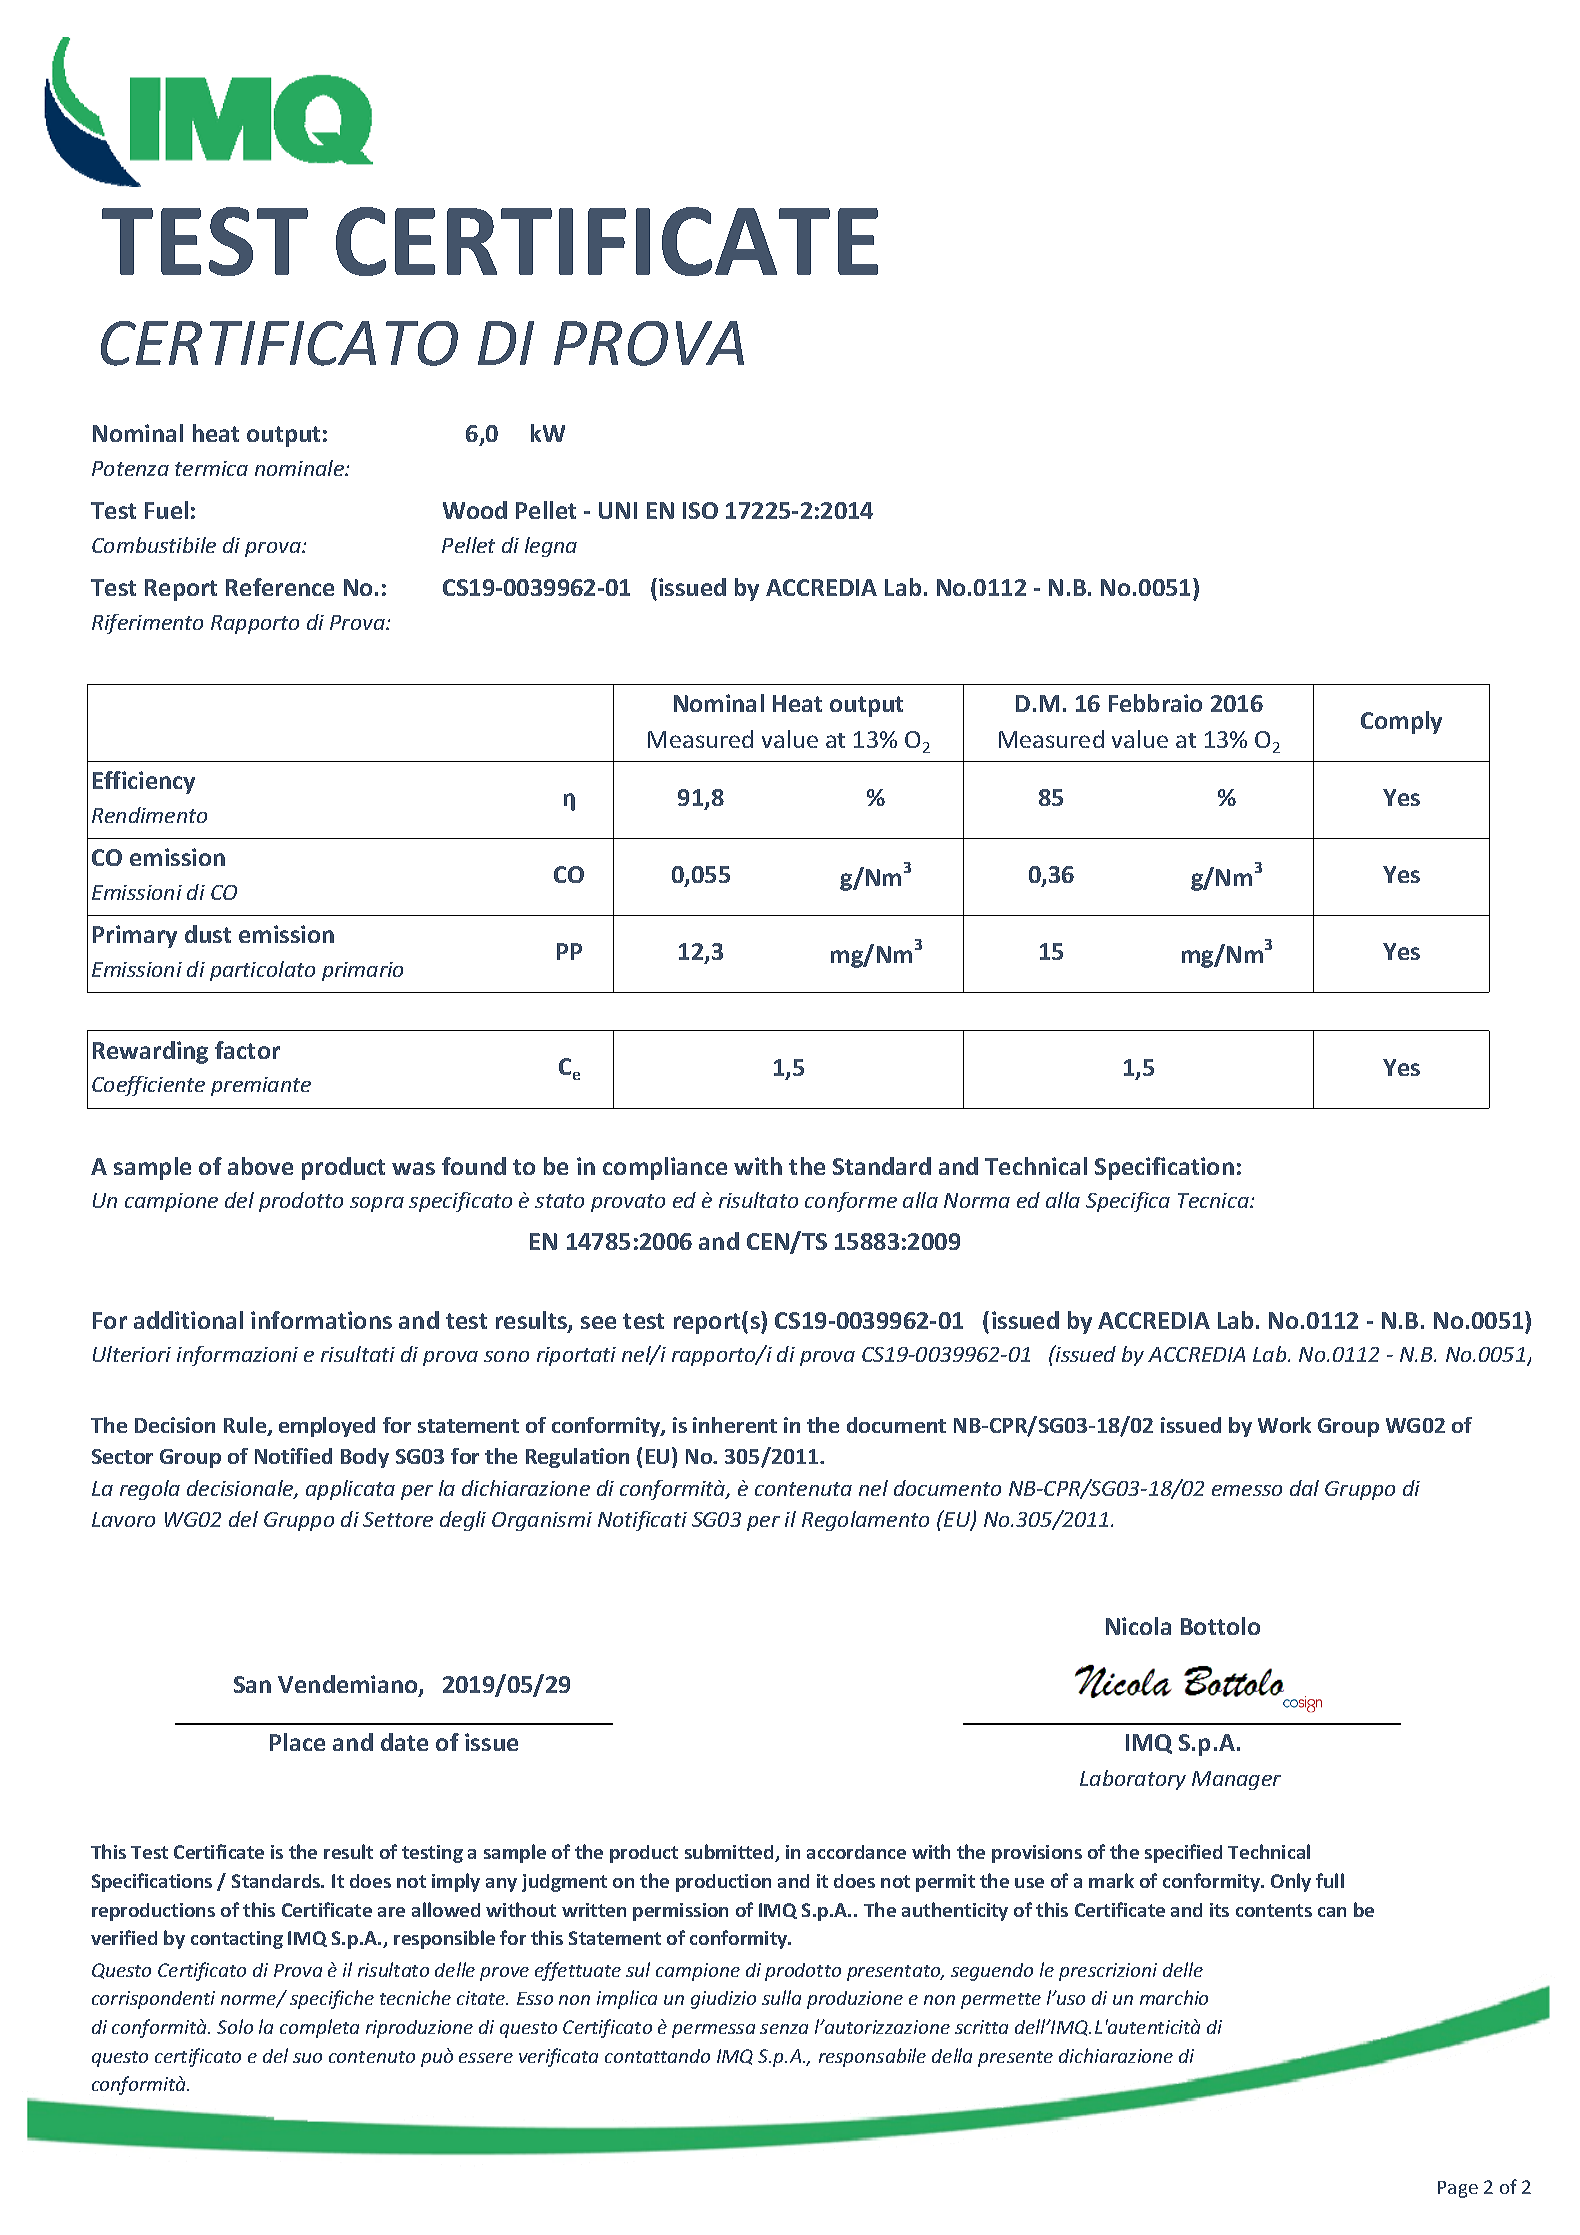 The image size is (1580, 2235). What do you see at coordinates (977, 1200) in the document?
I see `Norma` at bounding box center [977, 1200].
